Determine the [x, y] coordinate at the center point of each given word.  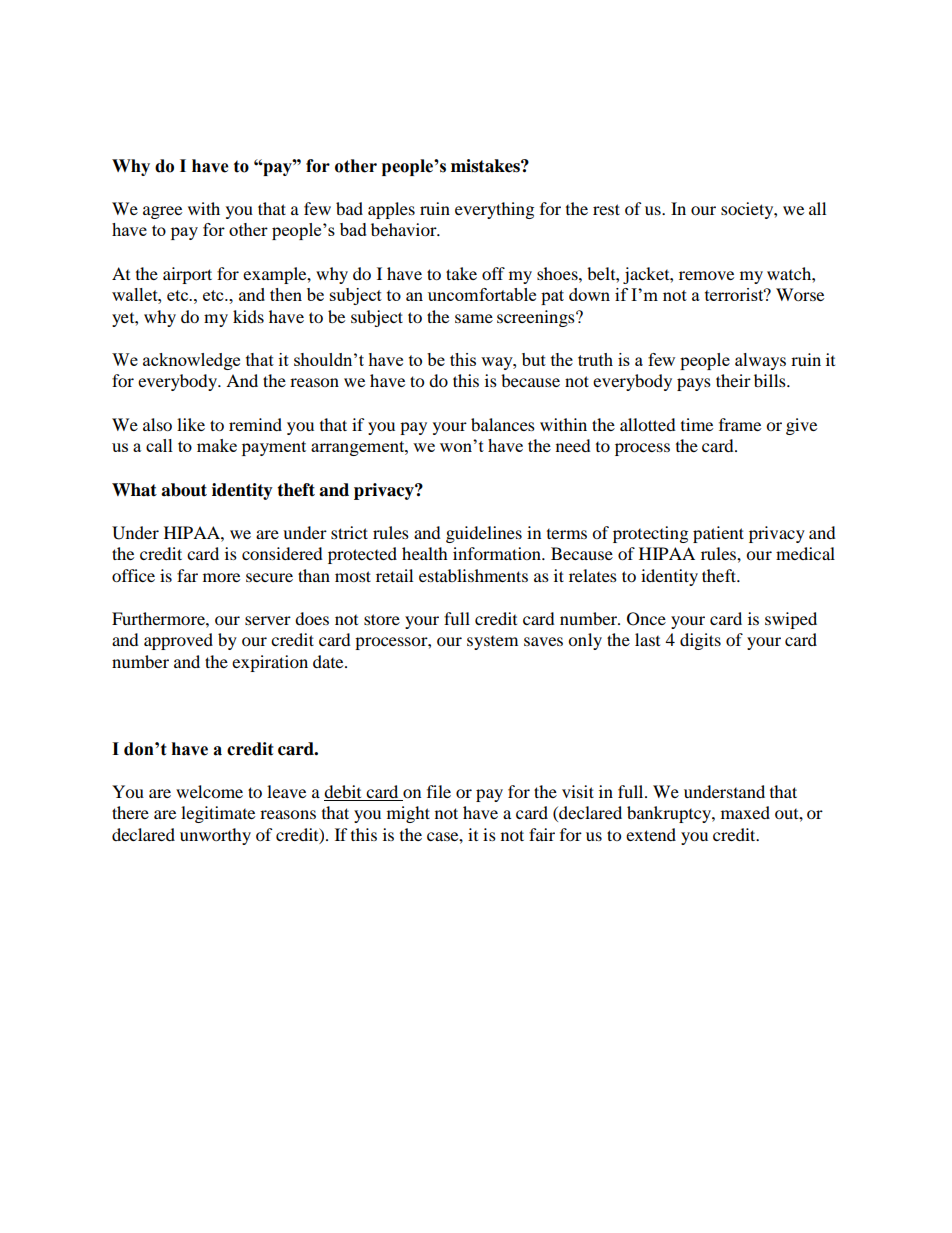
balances [503, 424]
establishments [473, 575]
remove [706, 275]
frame [740, 424]
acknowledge [191, 361]
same [474, 318]
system [492, 643]
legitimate [218, 814]
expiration [270, 663]
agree [162, 212]
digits [700, 641]
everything [494, 210]
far [187, 575]
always [760, 361]
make [217, 445]
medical [805, 553]
